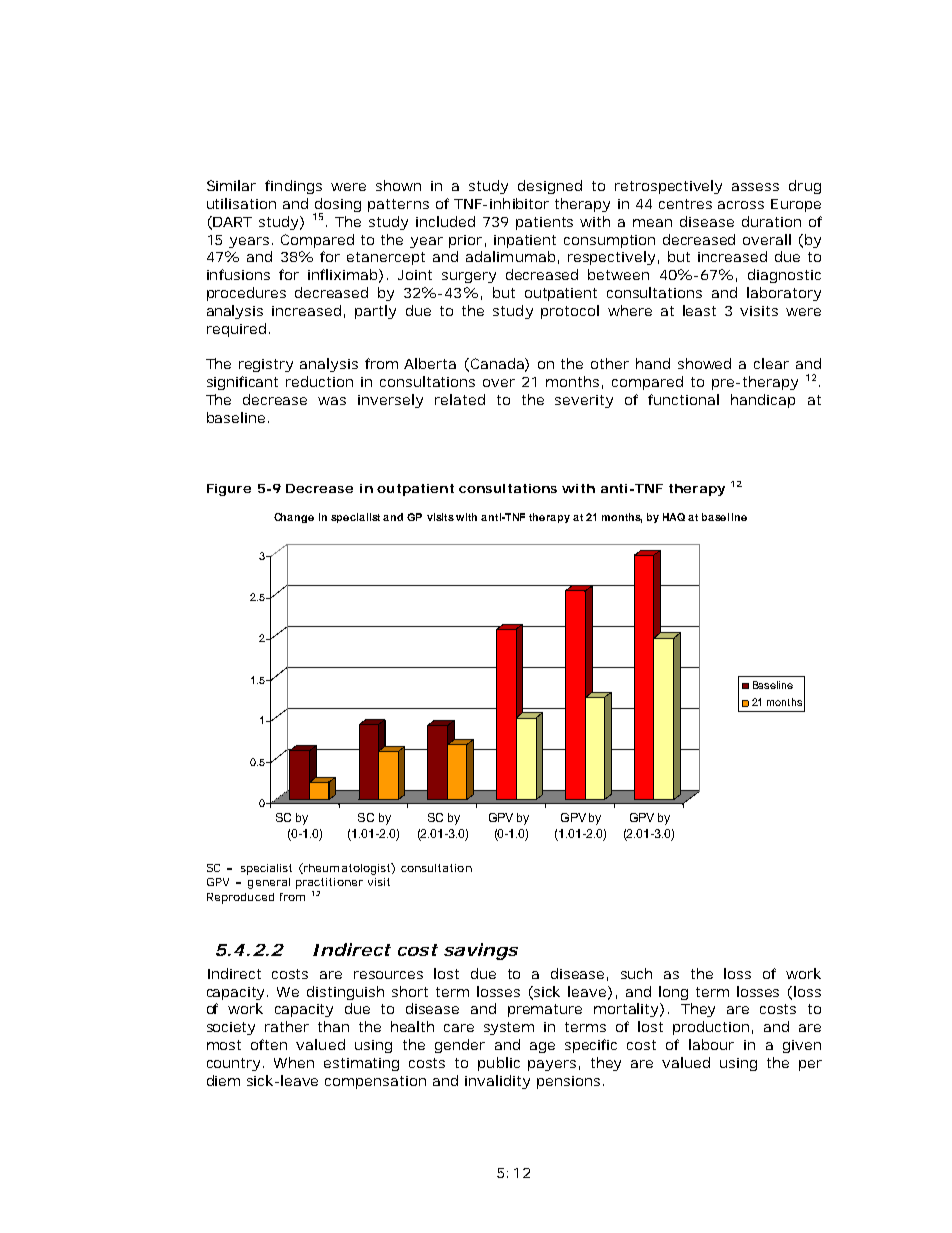 The image size is (952, 1233). Describe the element at coordinates (481, 951) in the screenshot. I see `savings` at that location.
